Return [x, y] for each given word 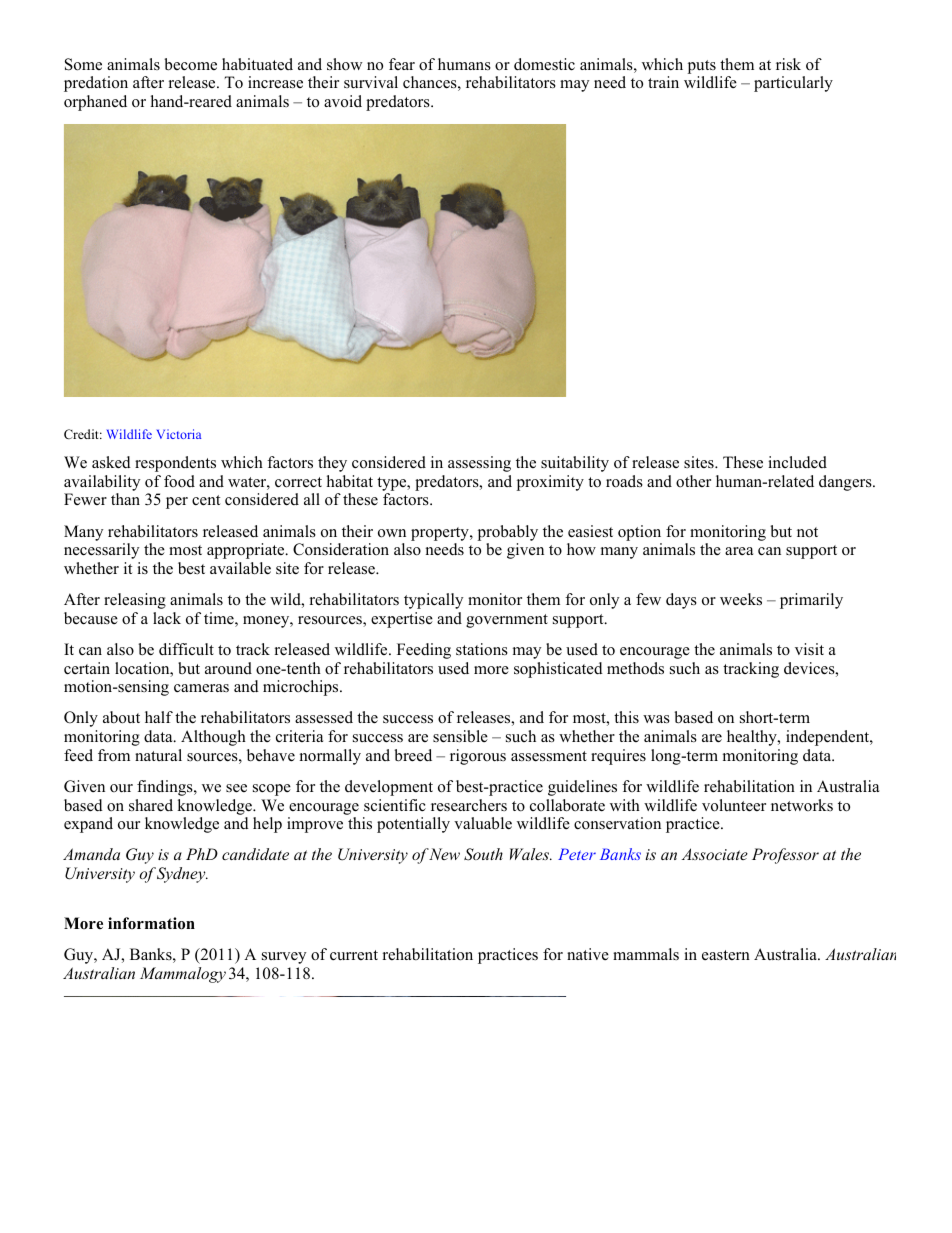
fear [402, 64]
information [151, 923]
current [354, 955]
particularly [793, 84]
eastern [726, 955]
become [190, 64]
